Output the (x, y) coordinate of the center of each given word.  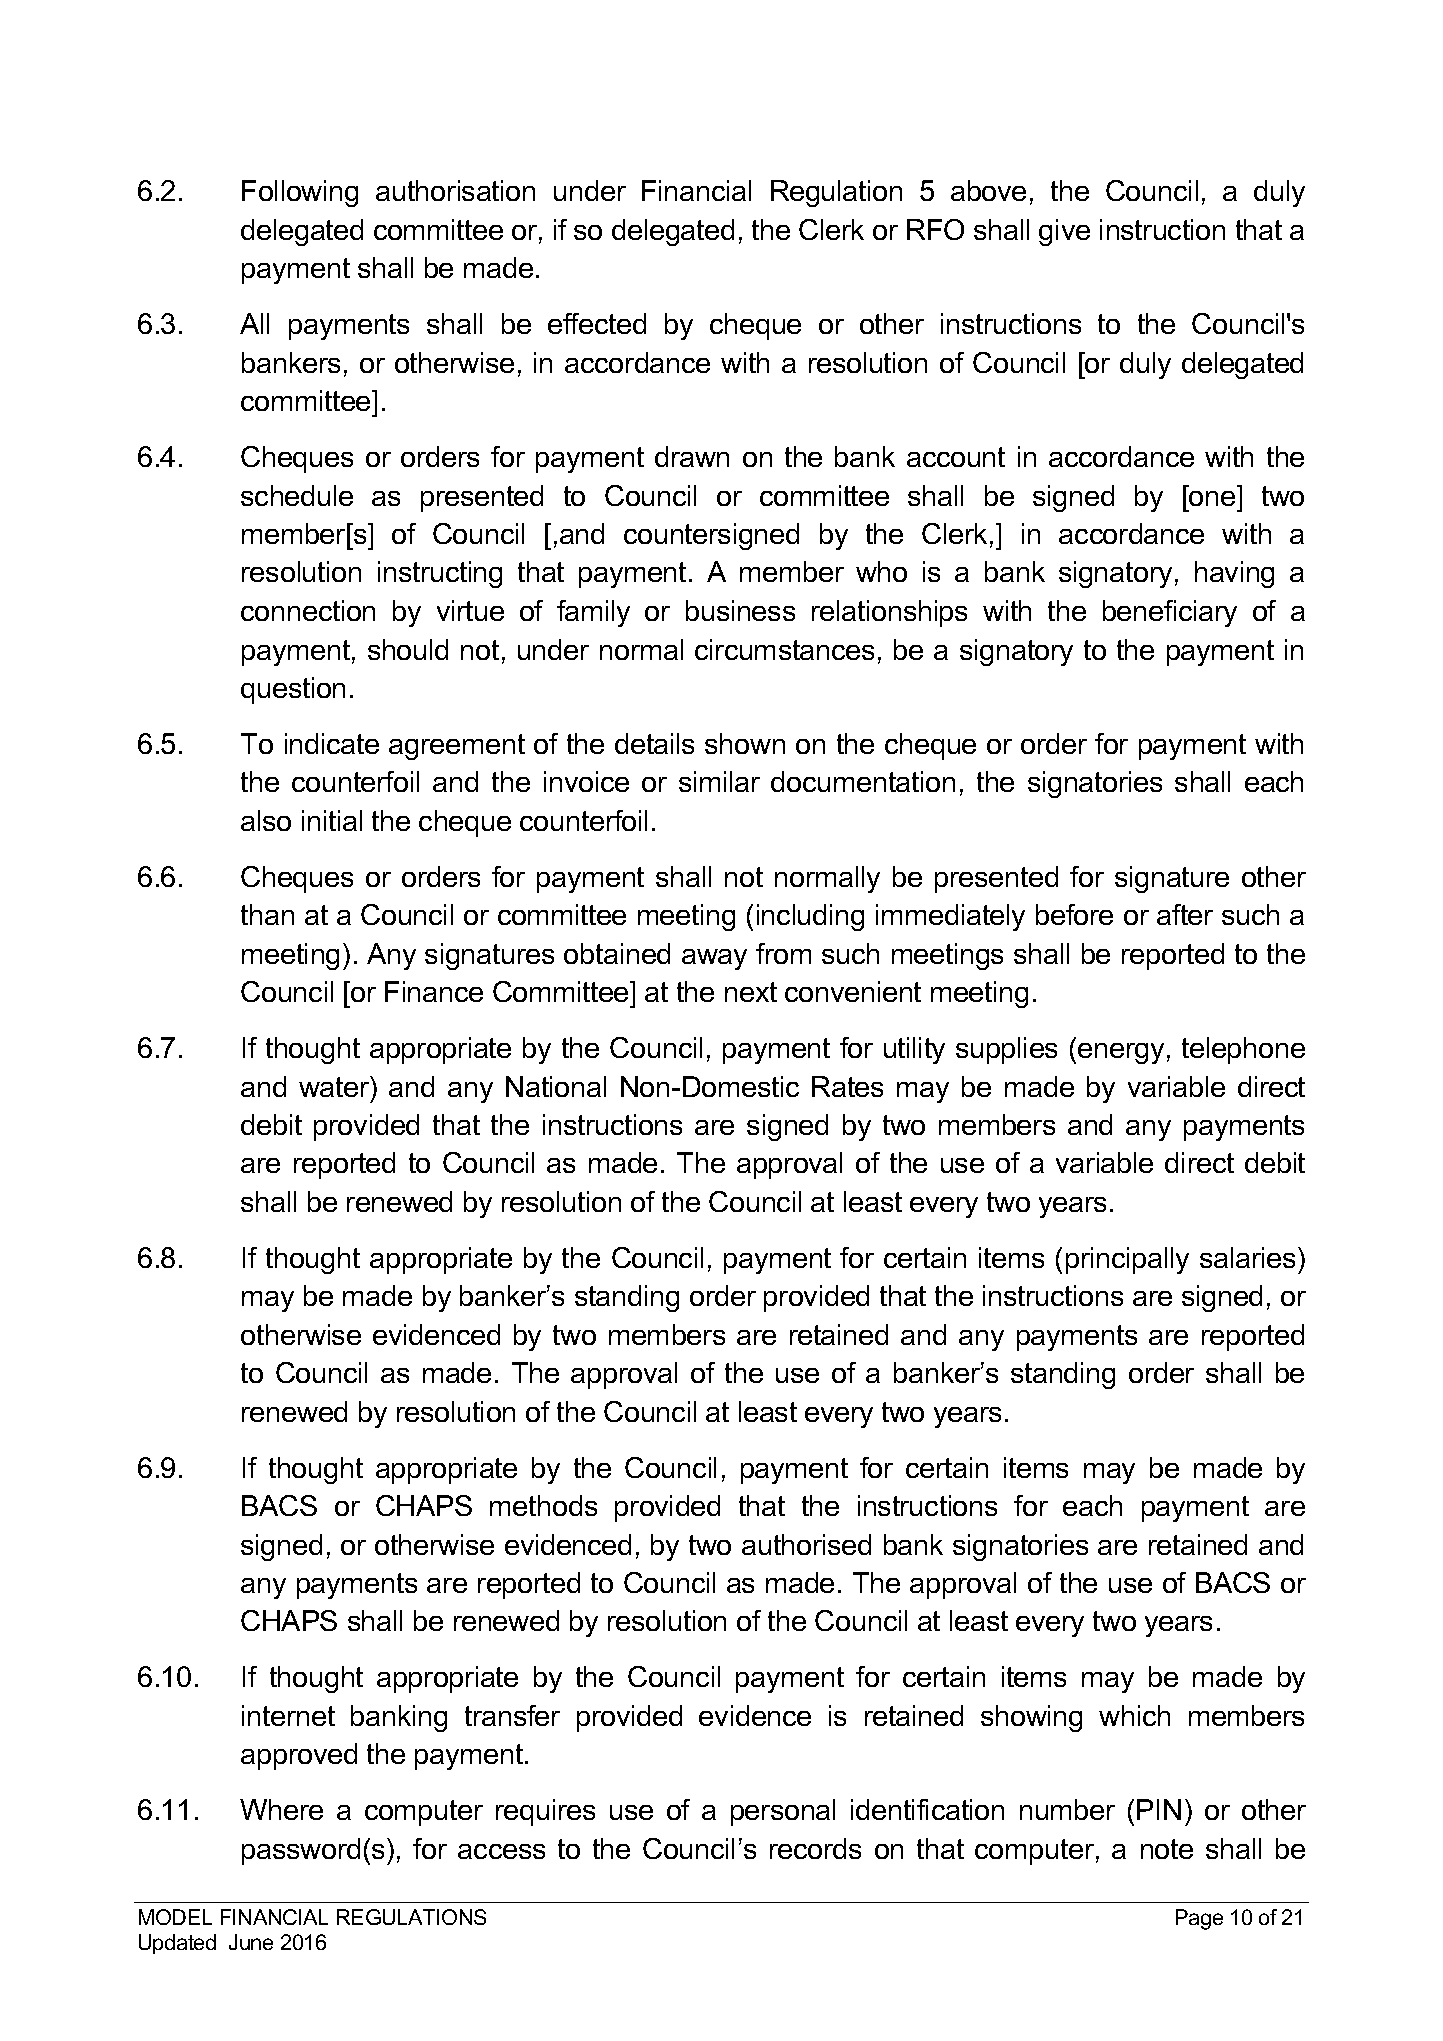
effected (597, 323)
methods (543, 1505)
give (1064, 232)
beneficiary (1170, 613)
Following (300, 193)
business (740, 610)
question (293, 690)
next (751, 992)
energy (1121, 1053)
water (335, 1086)
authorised (806, 1544)
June (251, 1942)
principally (1127, 1260)
